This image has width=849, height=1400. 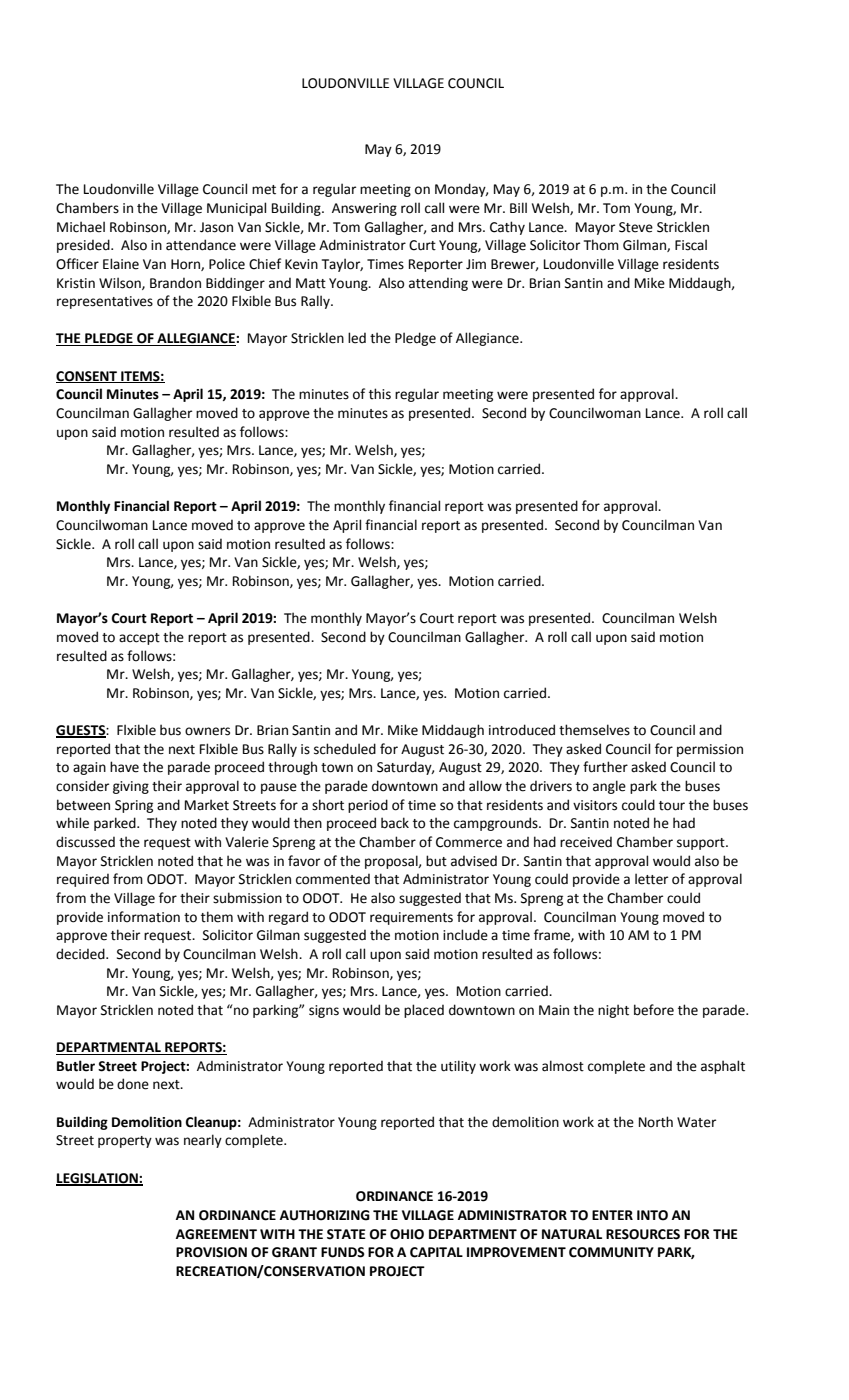 I want to click on introduced, so click(x=522, y=730).
